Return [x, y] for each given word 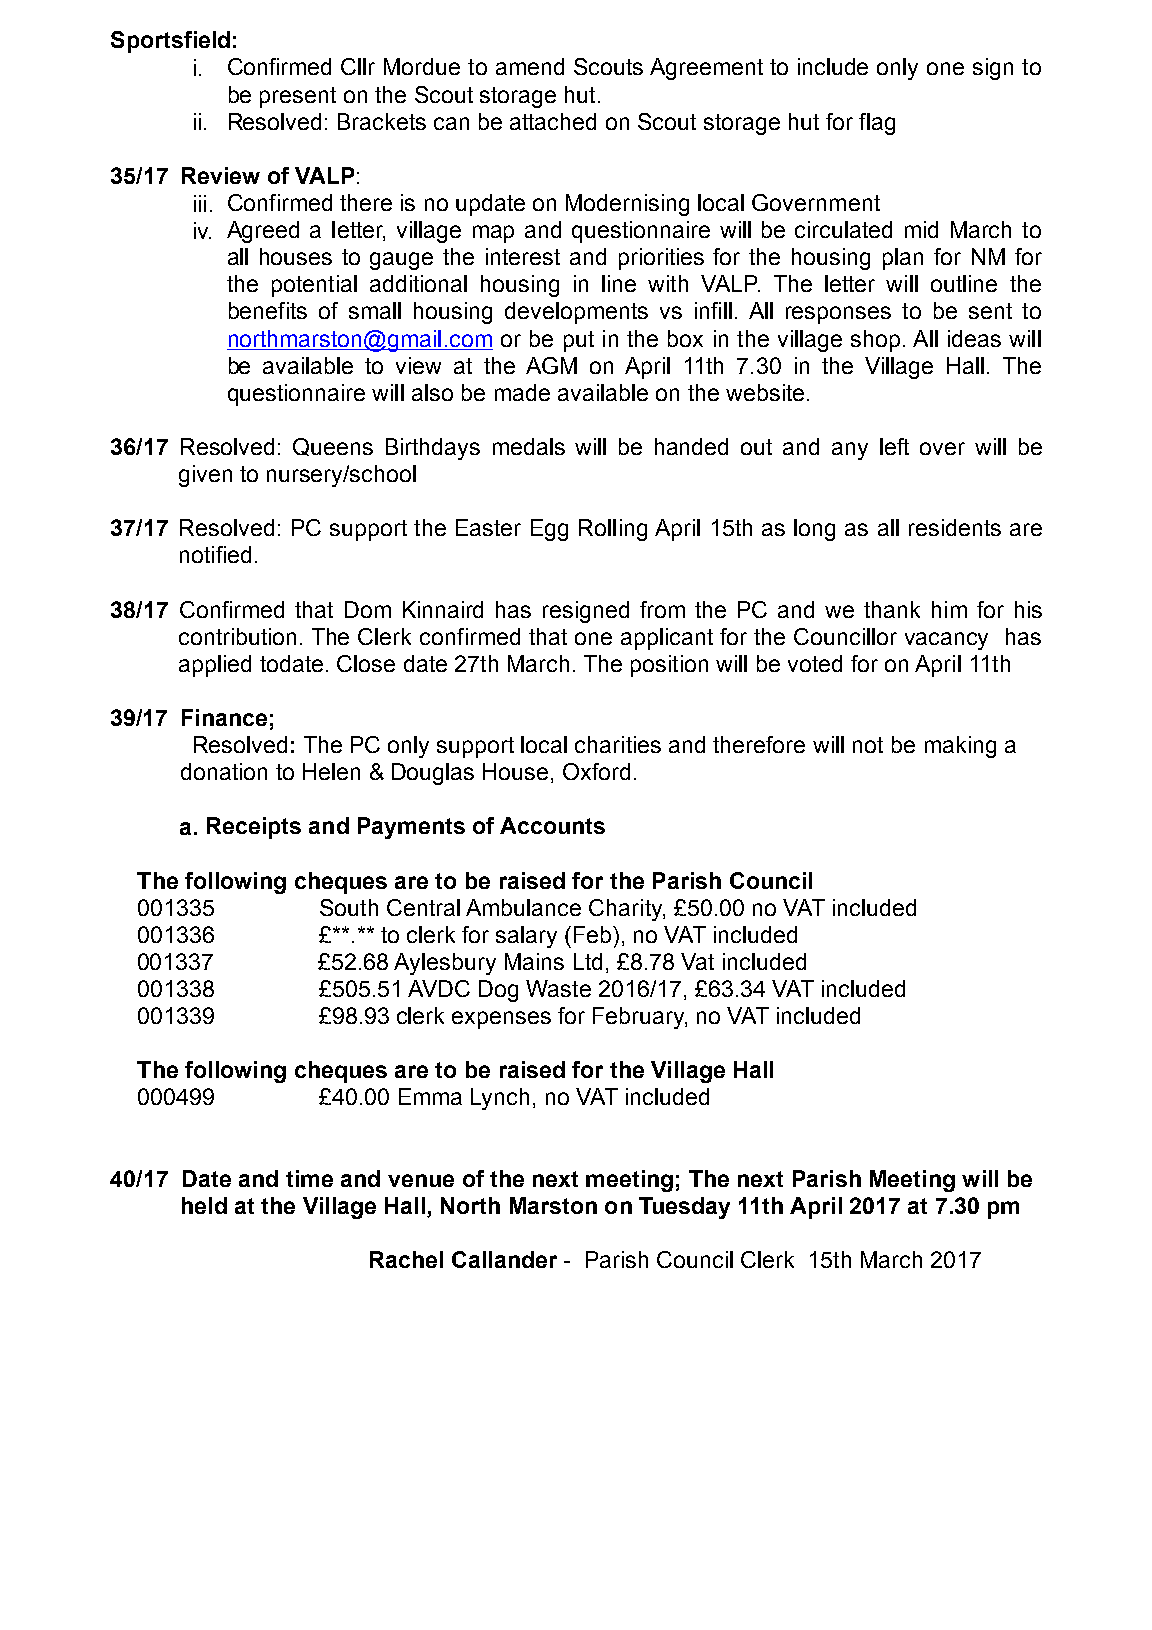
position [669, 666]
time [309, 1178]
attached [553, 121]
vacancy [946, 641]
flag [877, 124]
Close [366, 663]
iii [200, 203]
